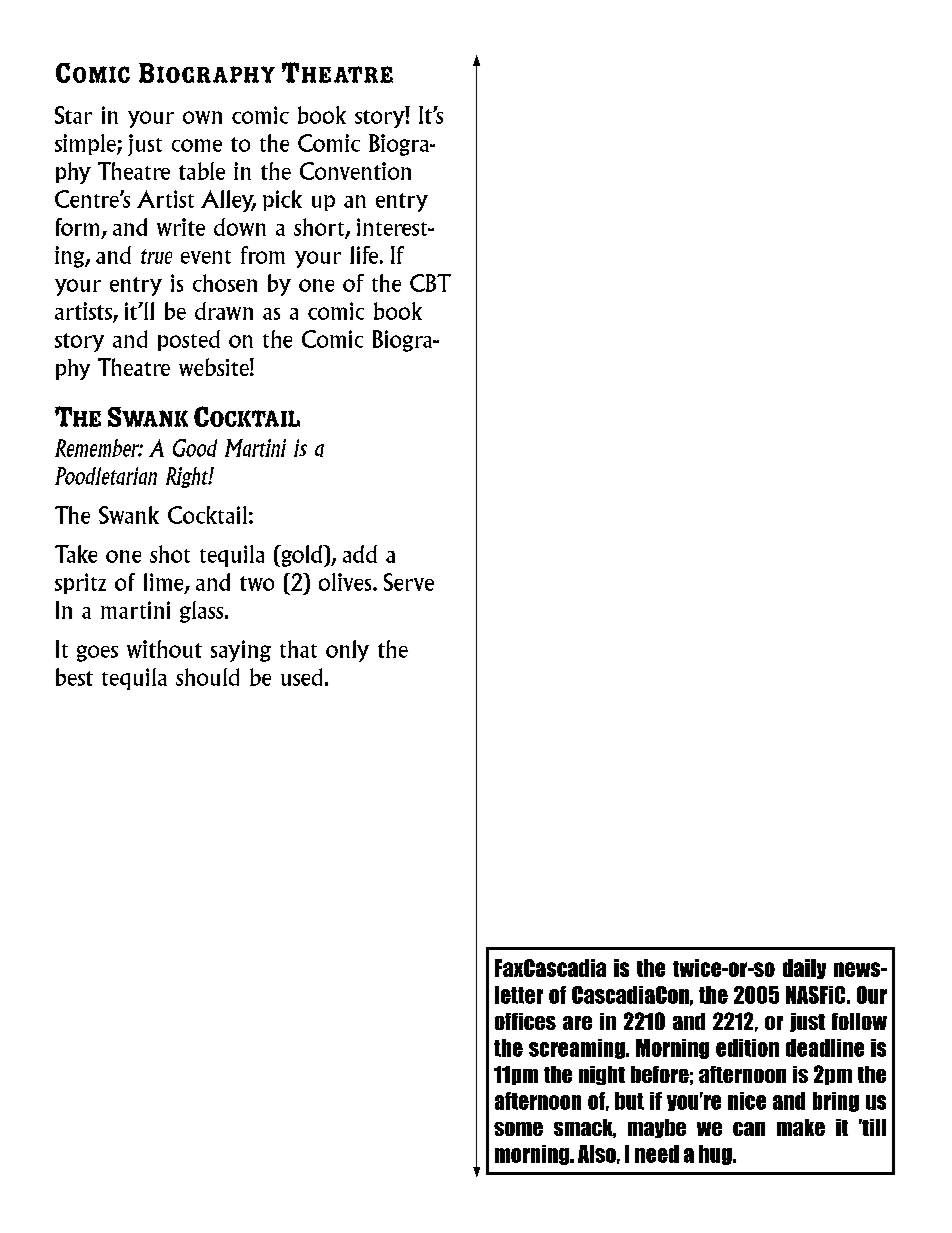 The height and width of the page is (1233, 952). Describe the element at coordinates (145, 145) in the page. I see `just` at that location.
